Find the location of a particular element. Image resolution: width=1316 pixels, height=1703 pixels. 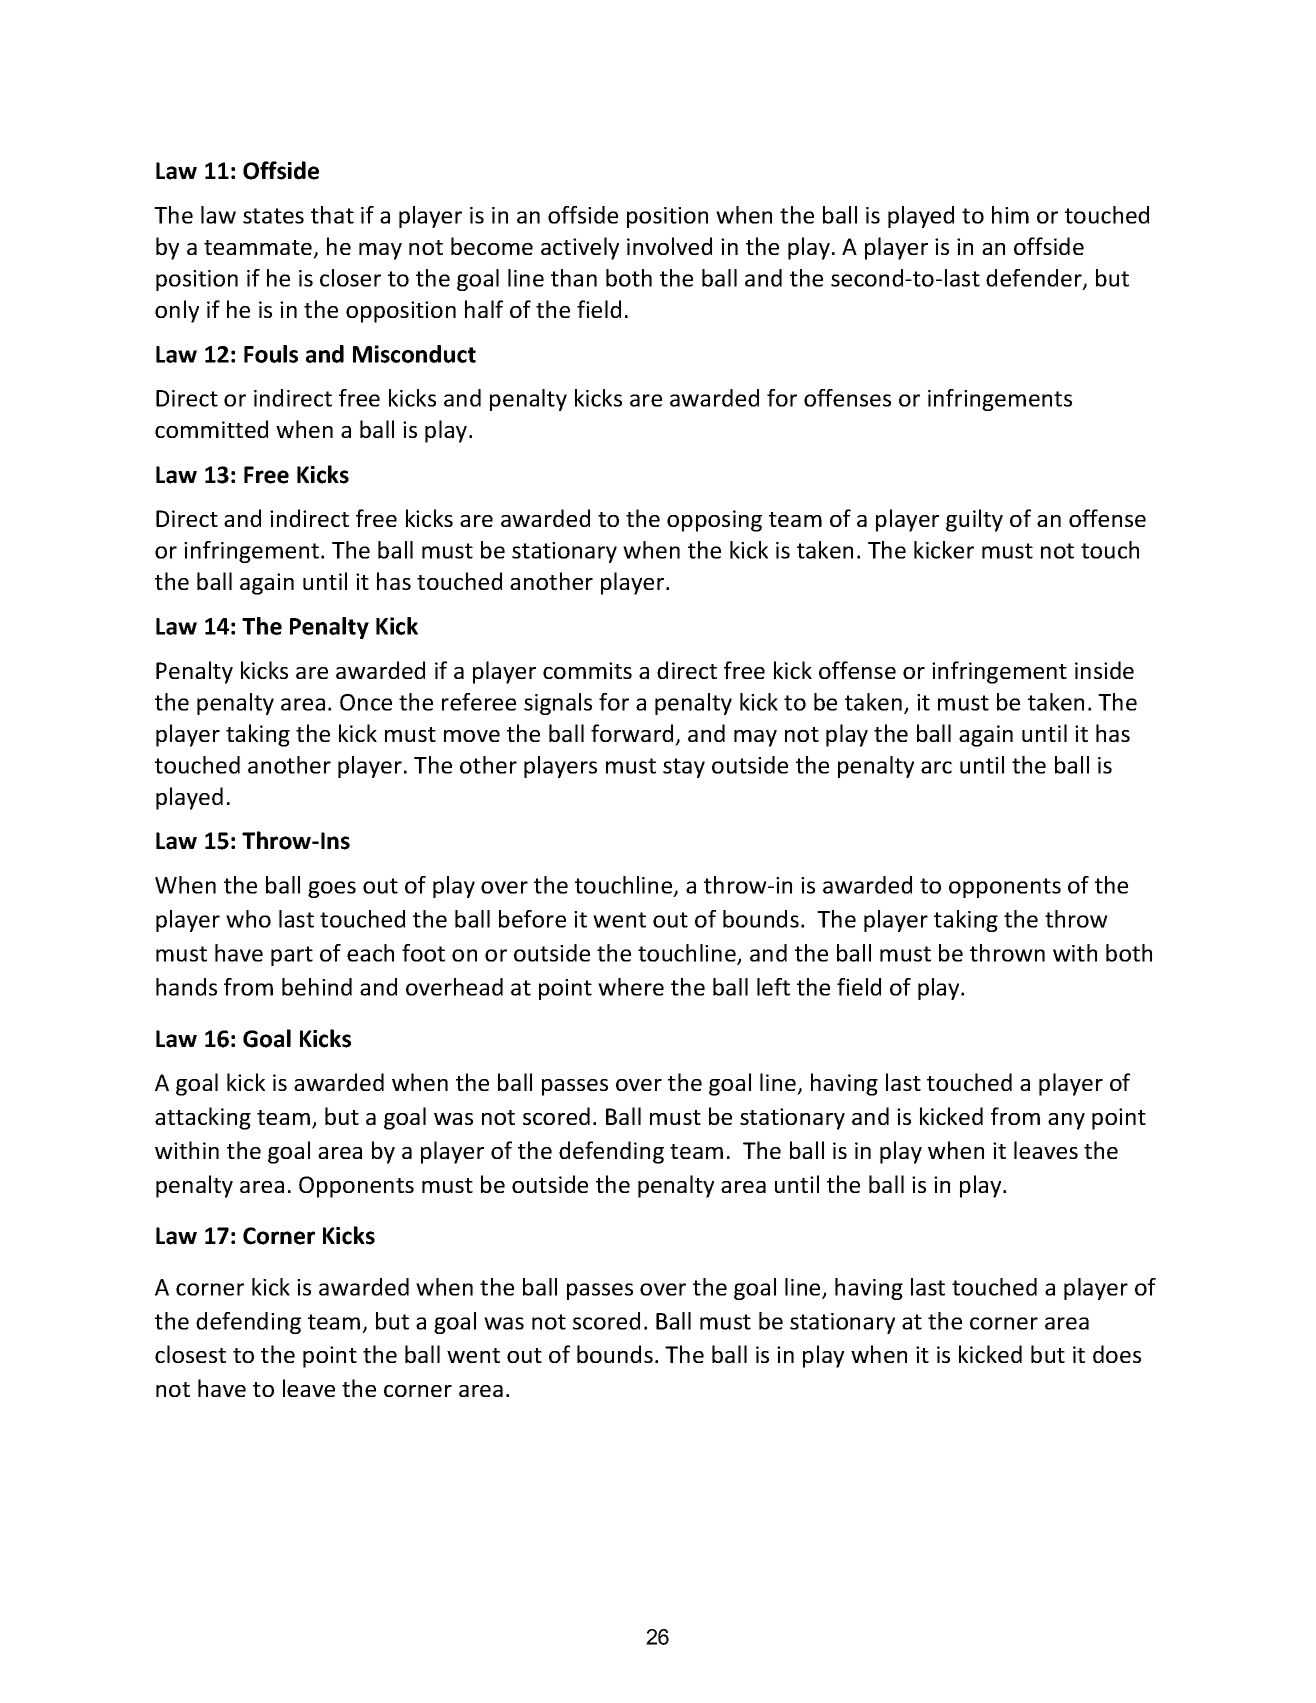

stay is located at coordinates (684, 768).
